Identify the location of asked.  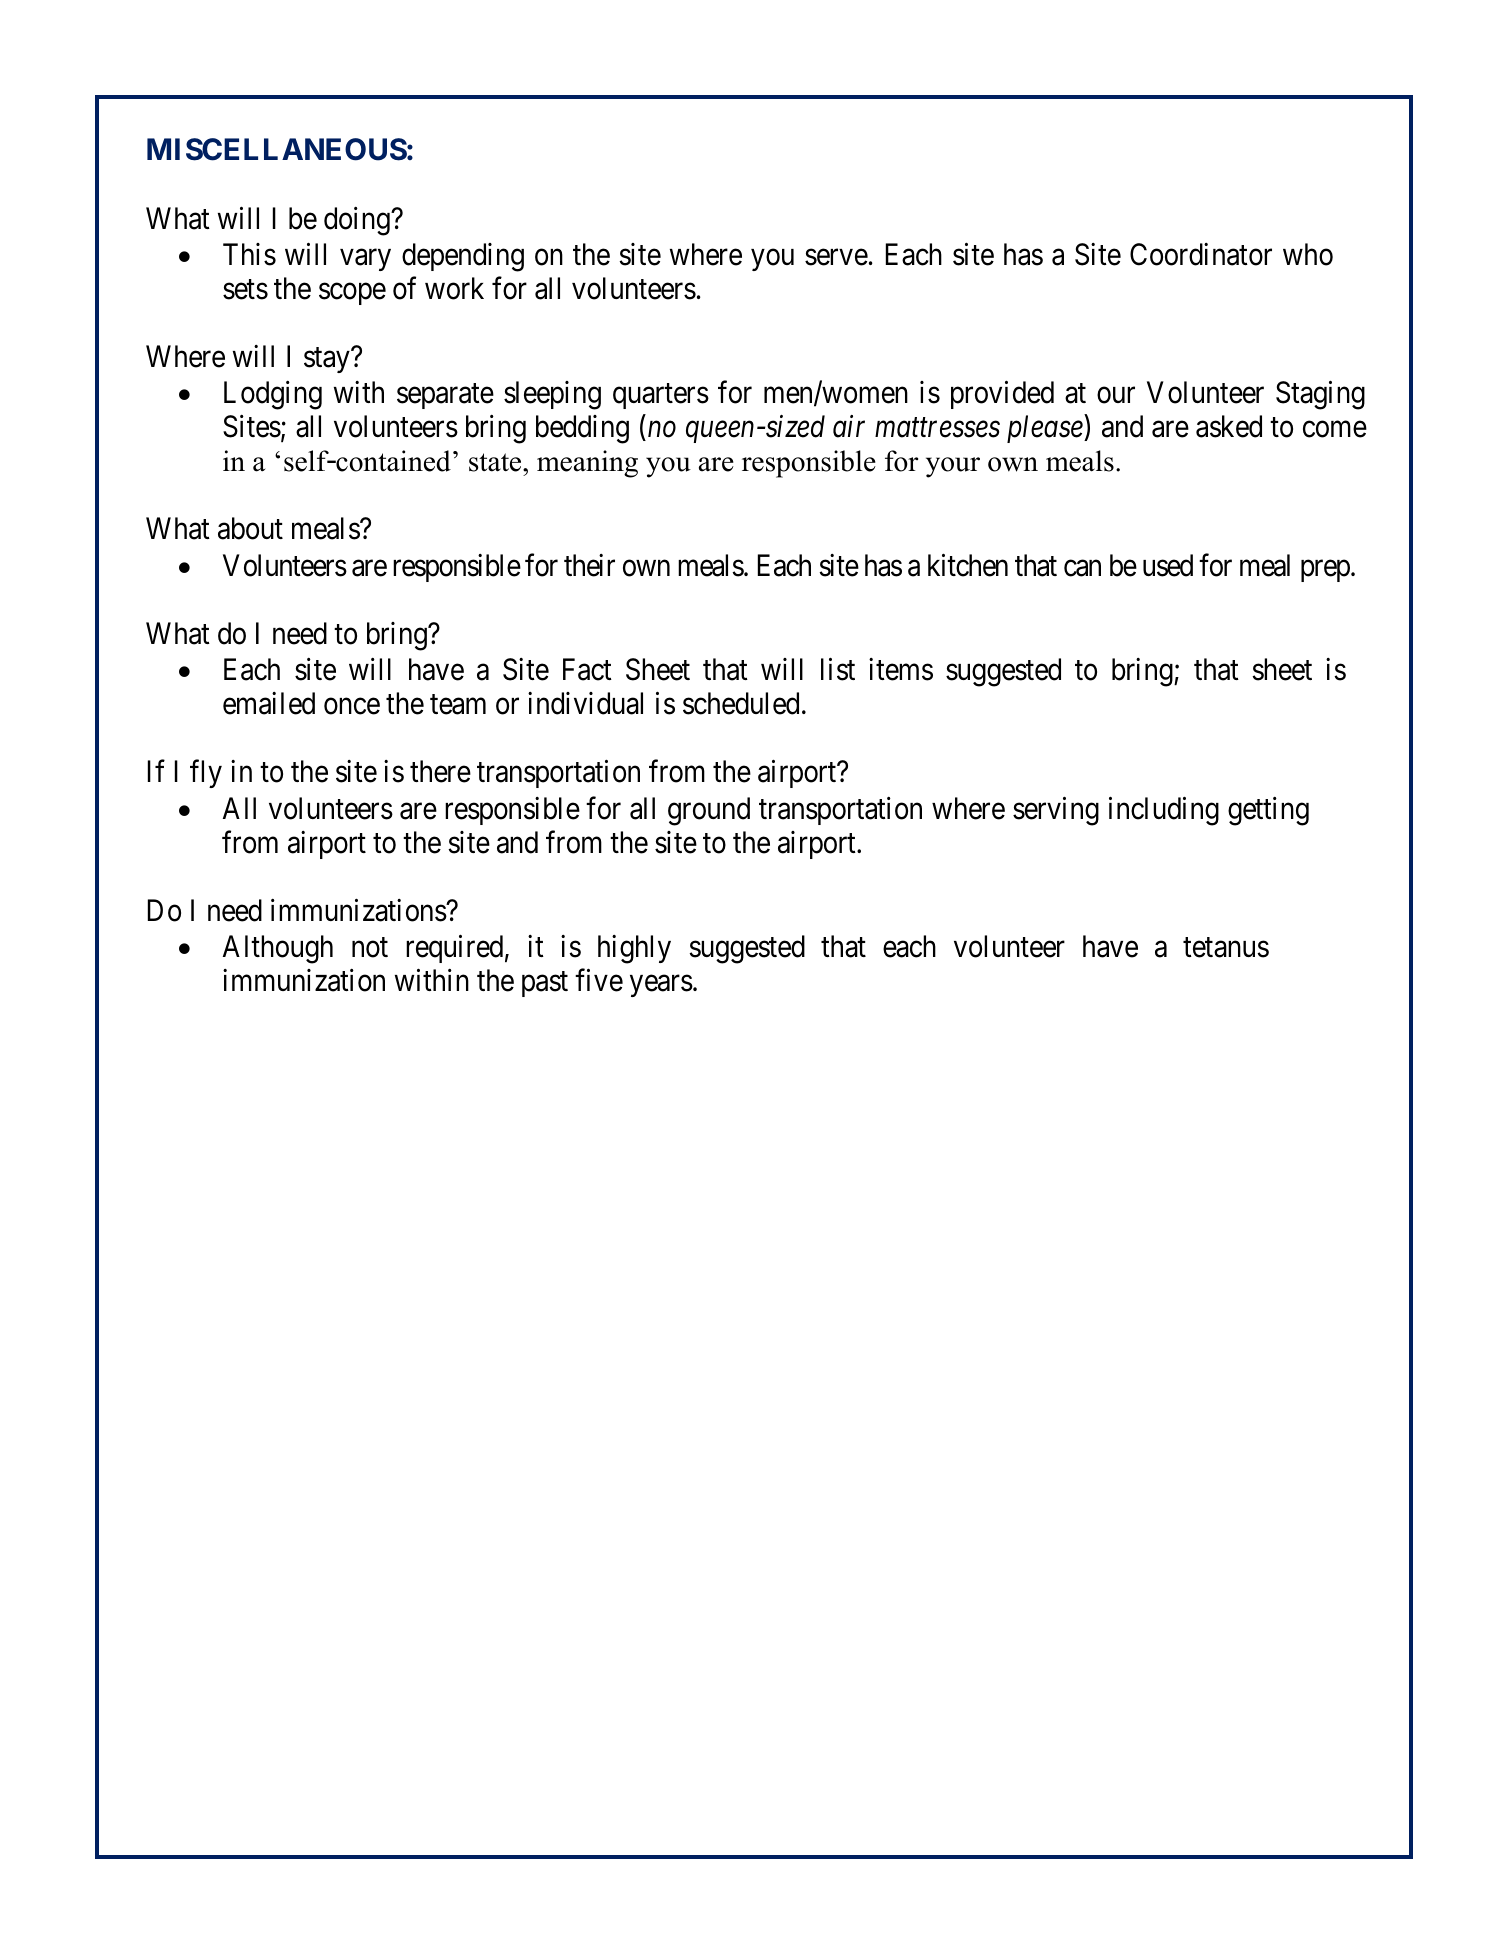
(1229, 426).
